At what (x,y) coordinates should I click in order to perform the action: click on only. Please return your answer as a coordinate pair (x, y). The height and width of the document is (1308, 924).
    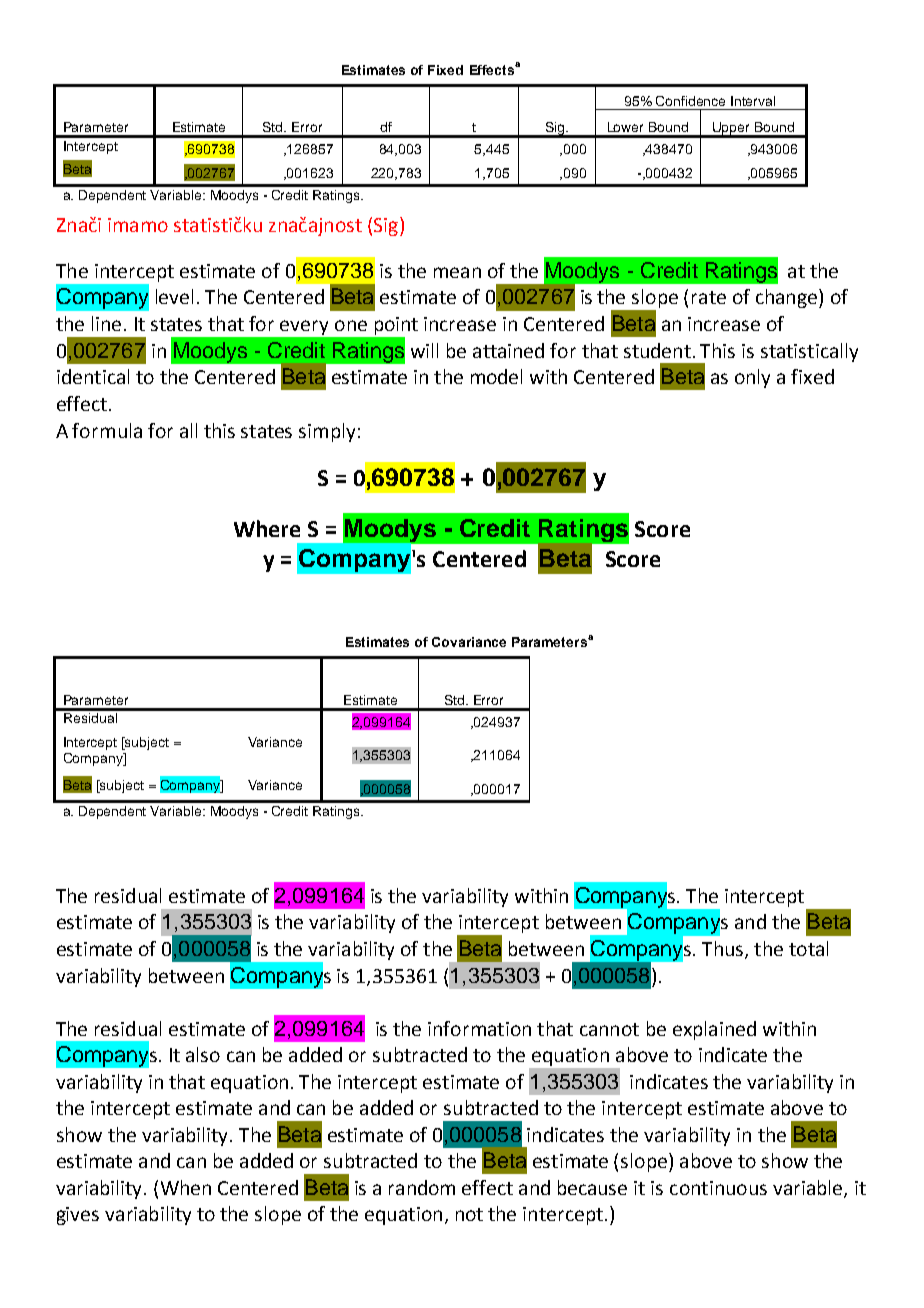
    Looking at the image, I should click on (752, 378).
